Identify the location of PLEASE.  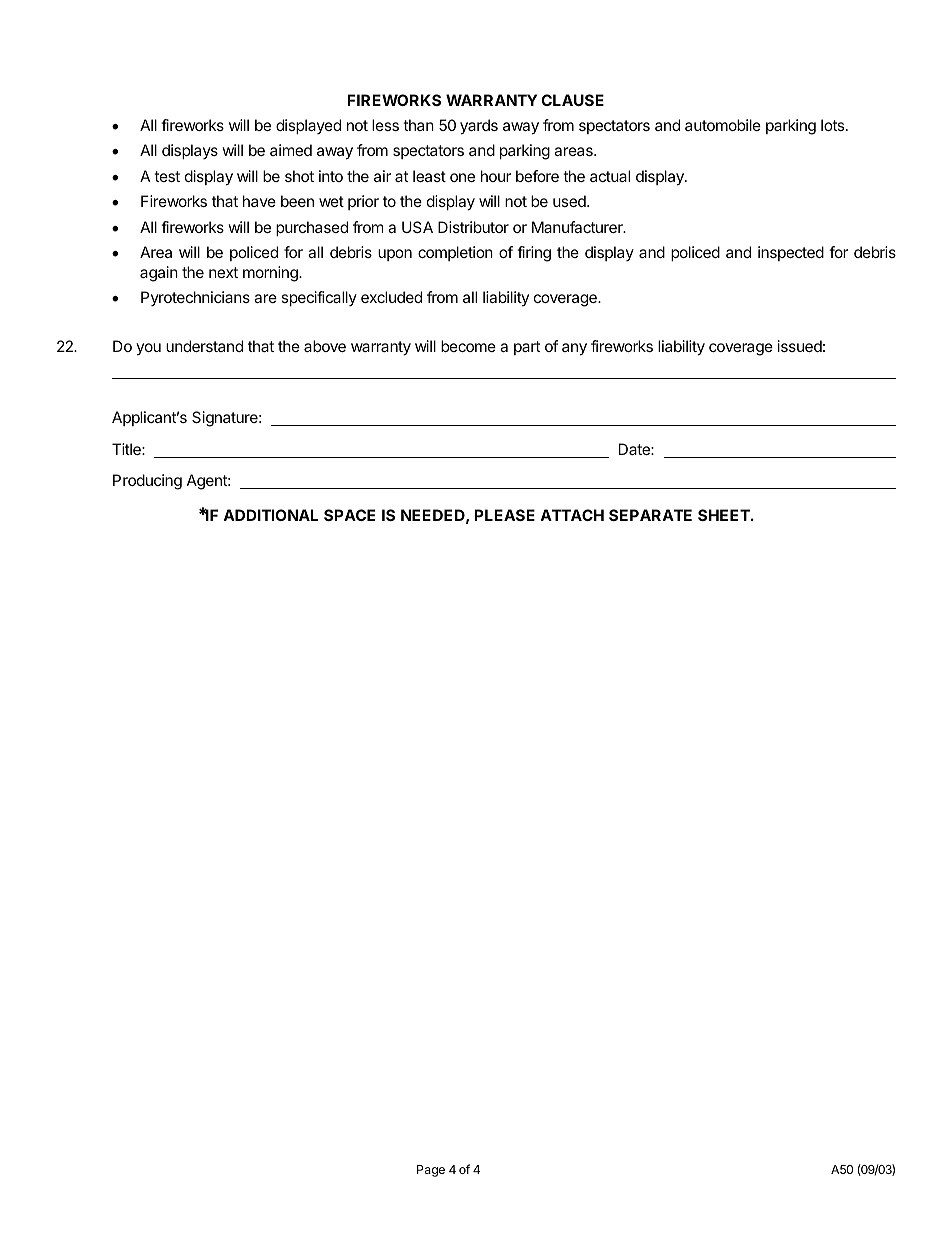
(504, 515).
